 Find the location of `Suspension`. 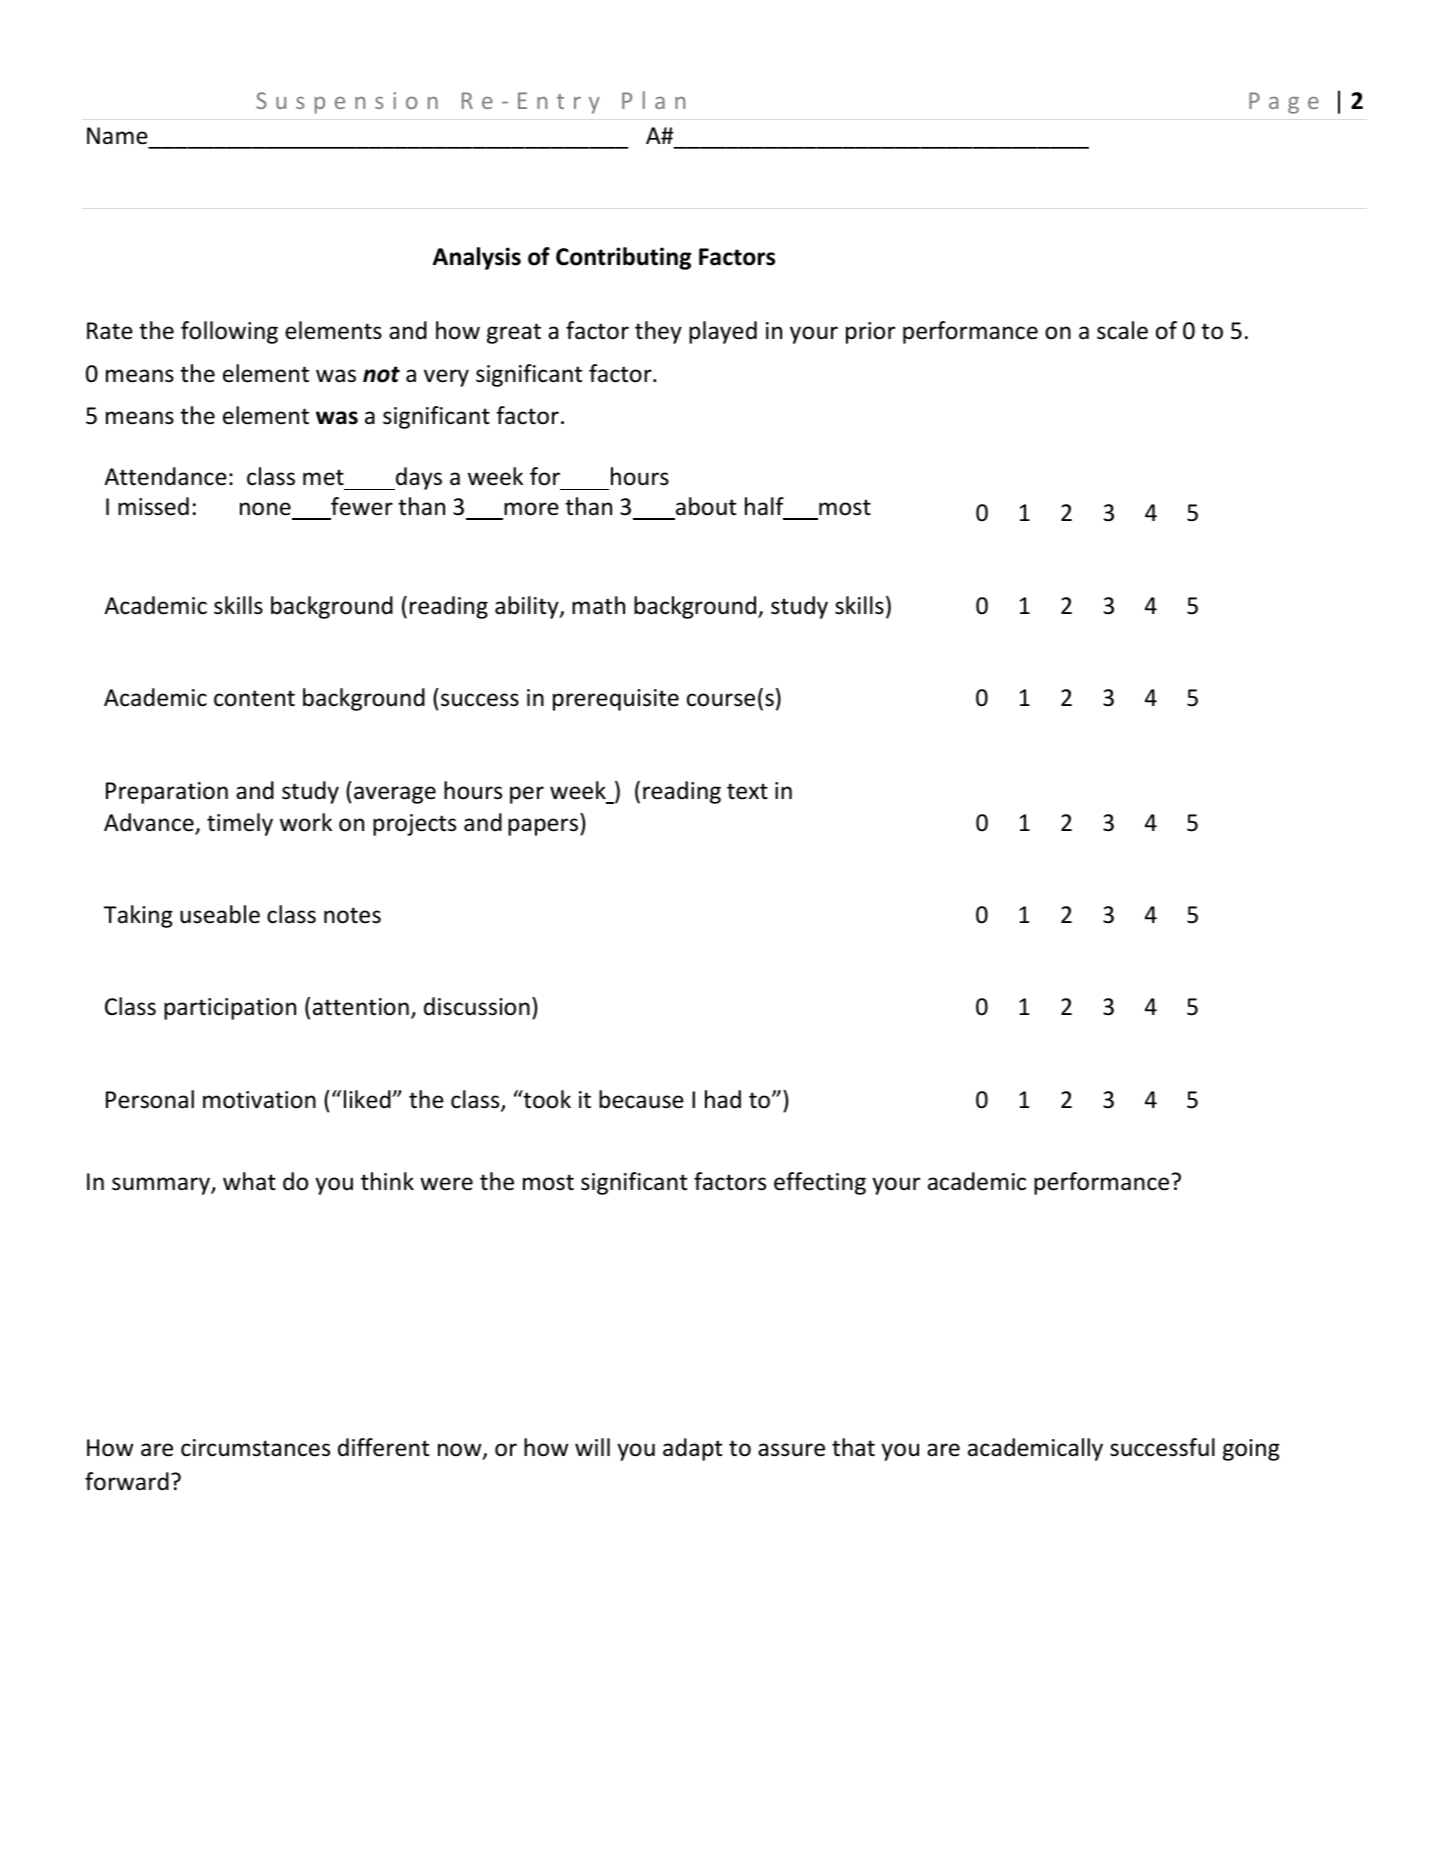

Suspension is located at coordinates (347, 103).
